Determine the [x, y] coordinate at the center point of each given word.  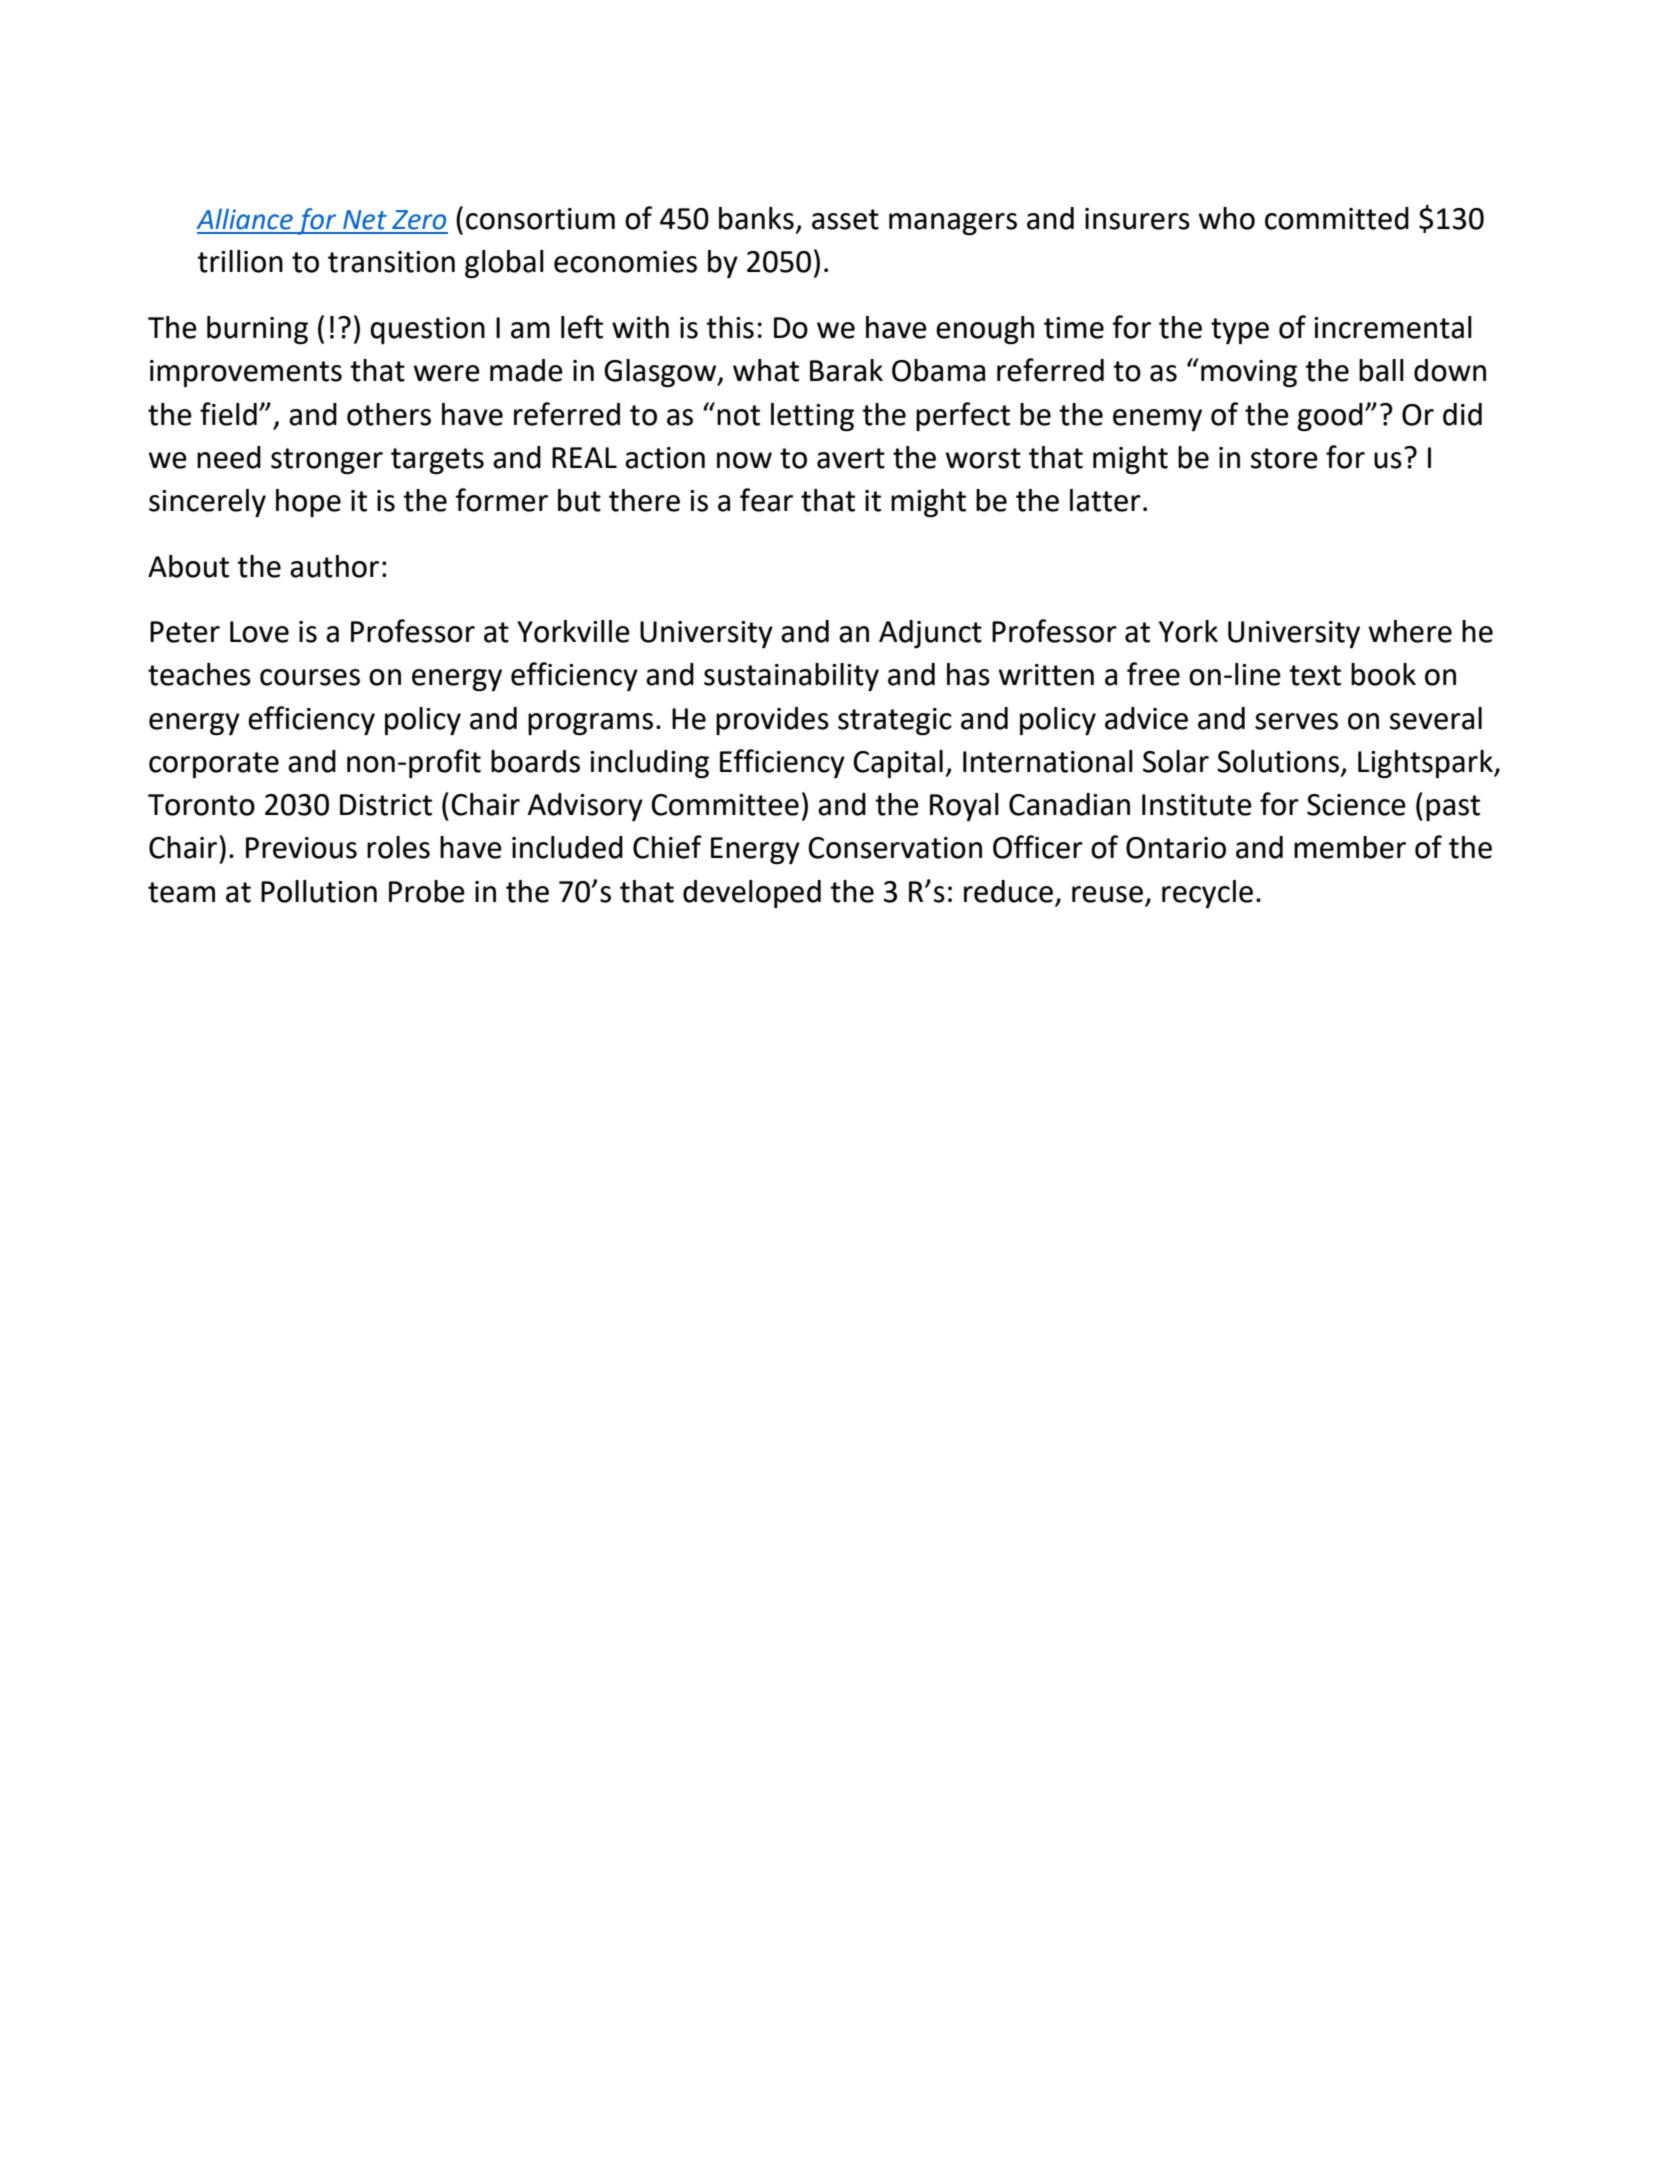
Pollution [319, 891]
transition [391, 262]
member [1350, 847]
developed [752, 894]
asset [845, 219]
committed [1337, 218]
